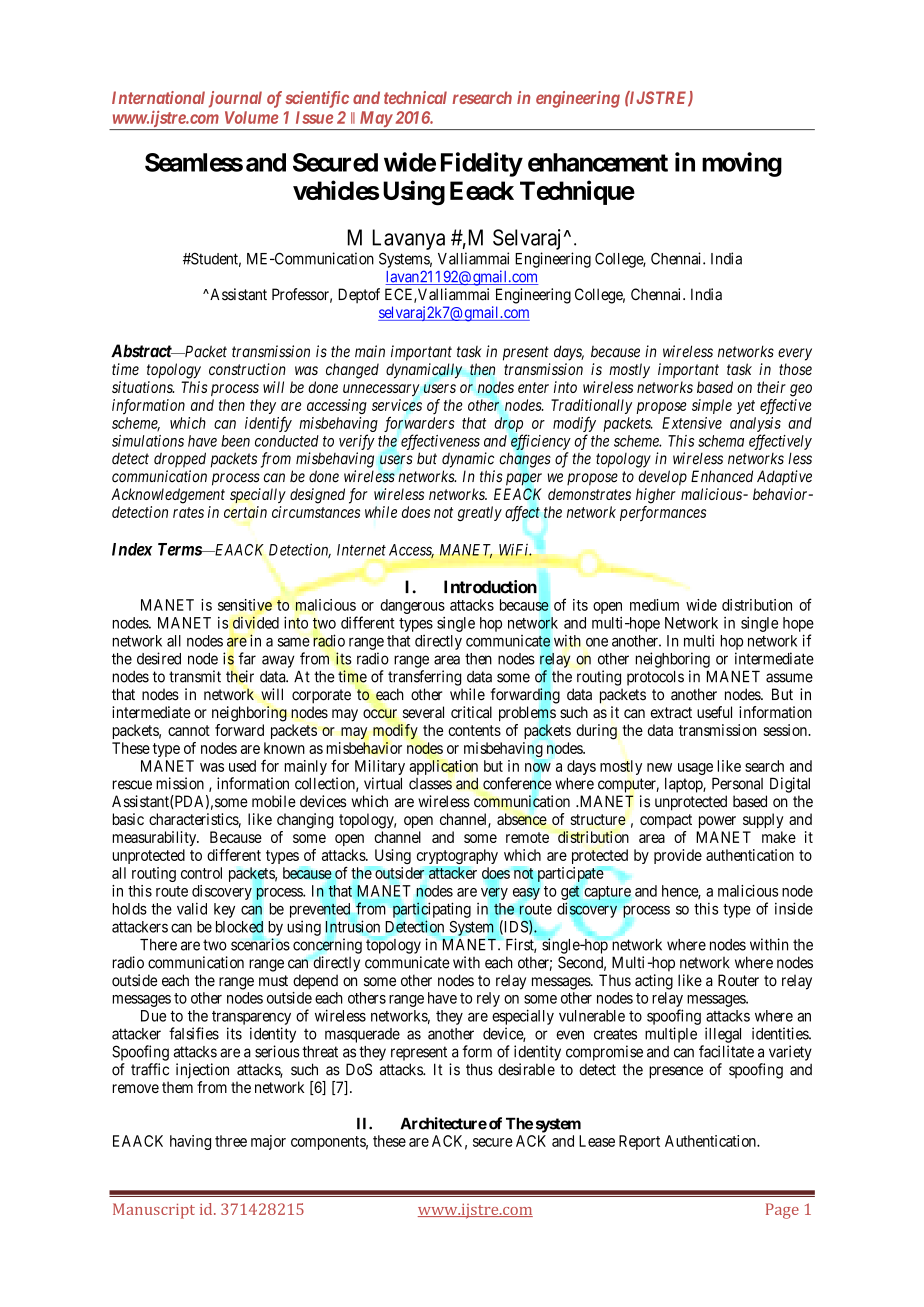 The image size is (924, 1307). I want to click on useful, so click(714, 712).
